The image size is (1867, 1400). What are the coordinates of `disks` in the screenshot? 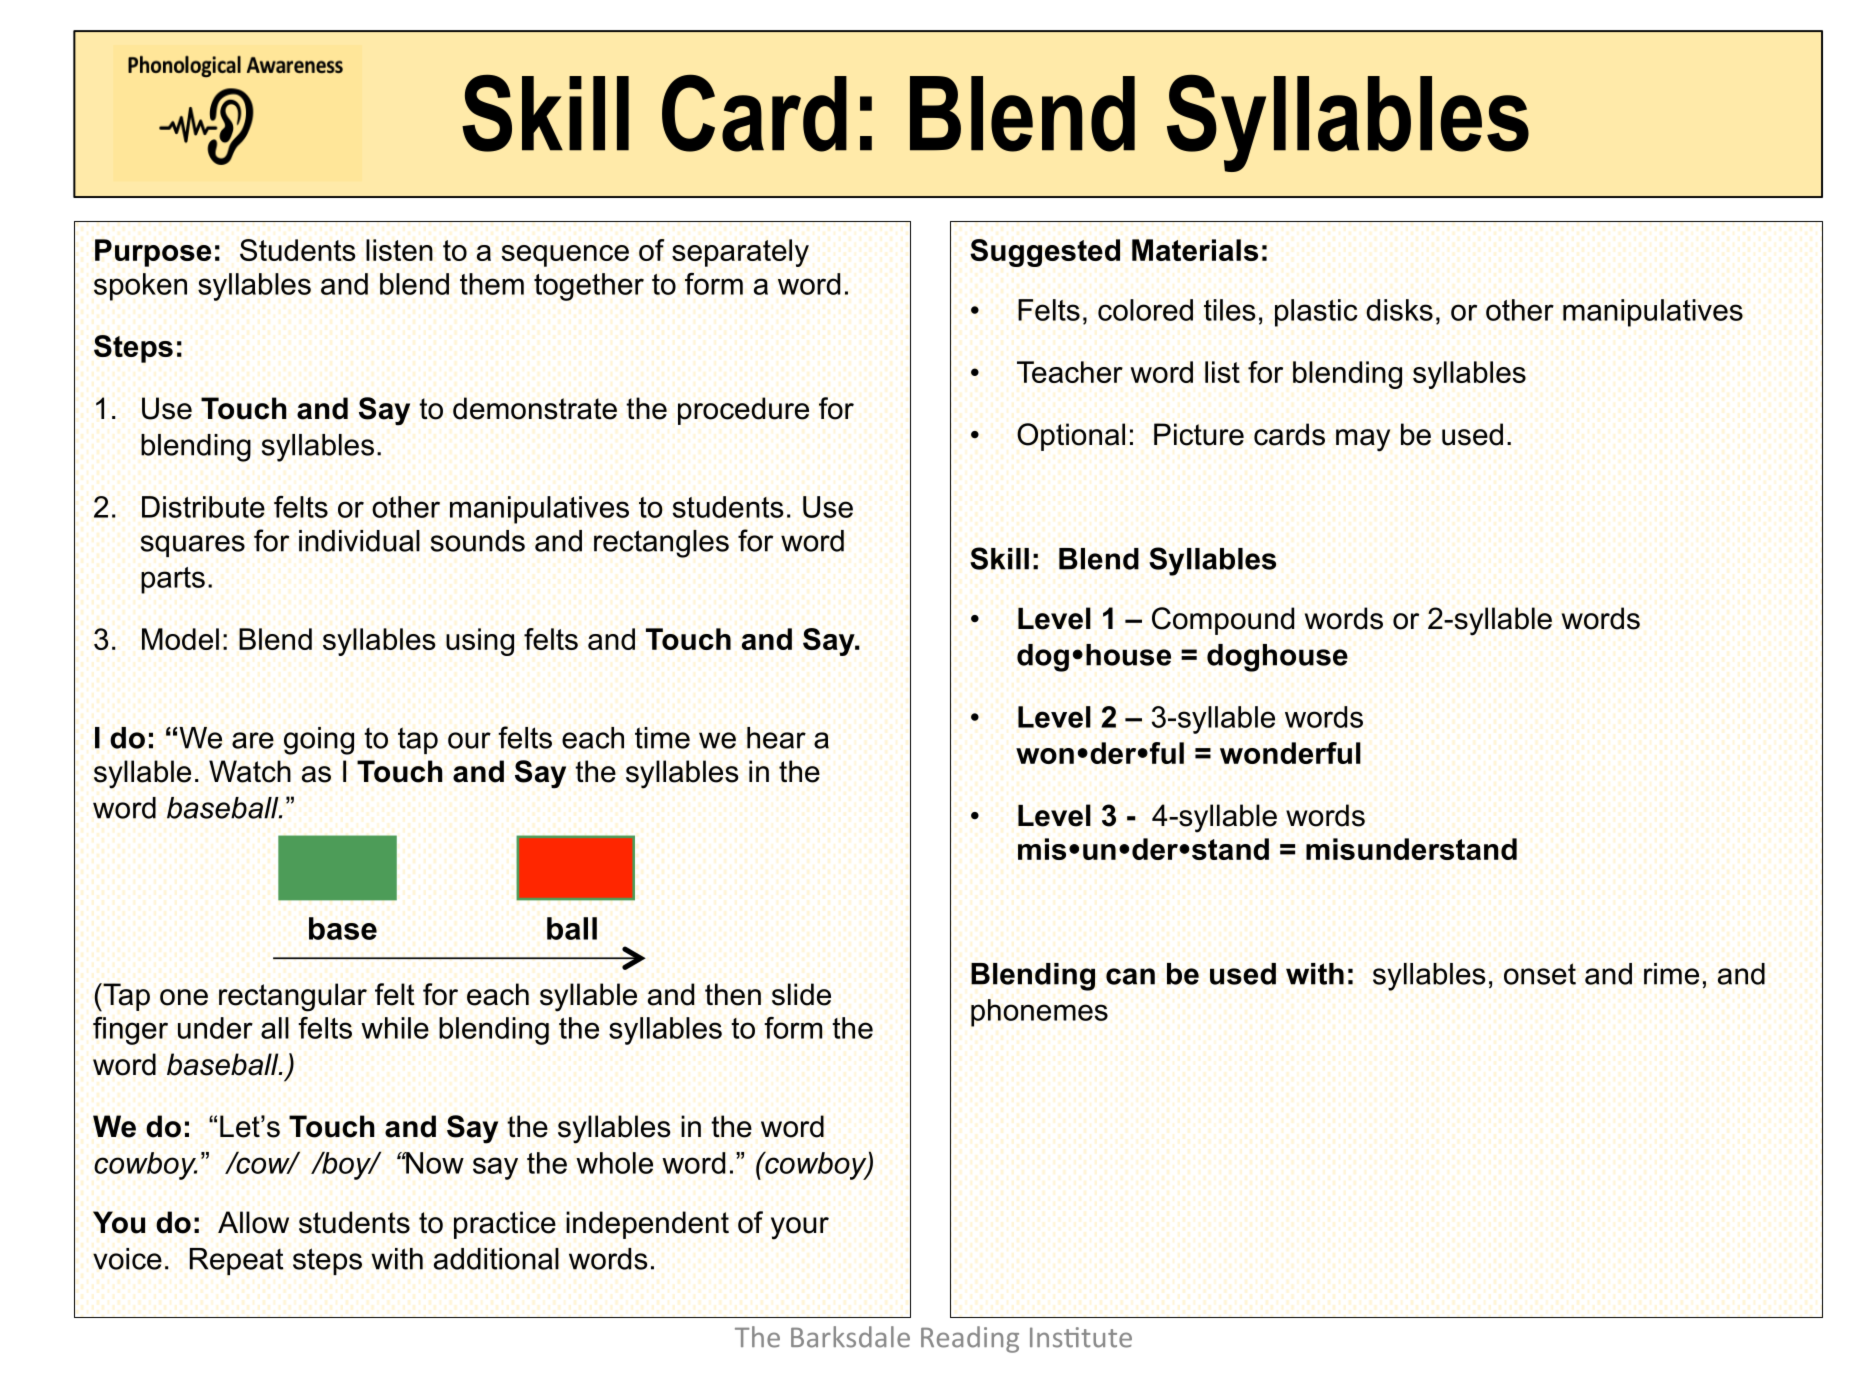 It's located at (1399, 310).
